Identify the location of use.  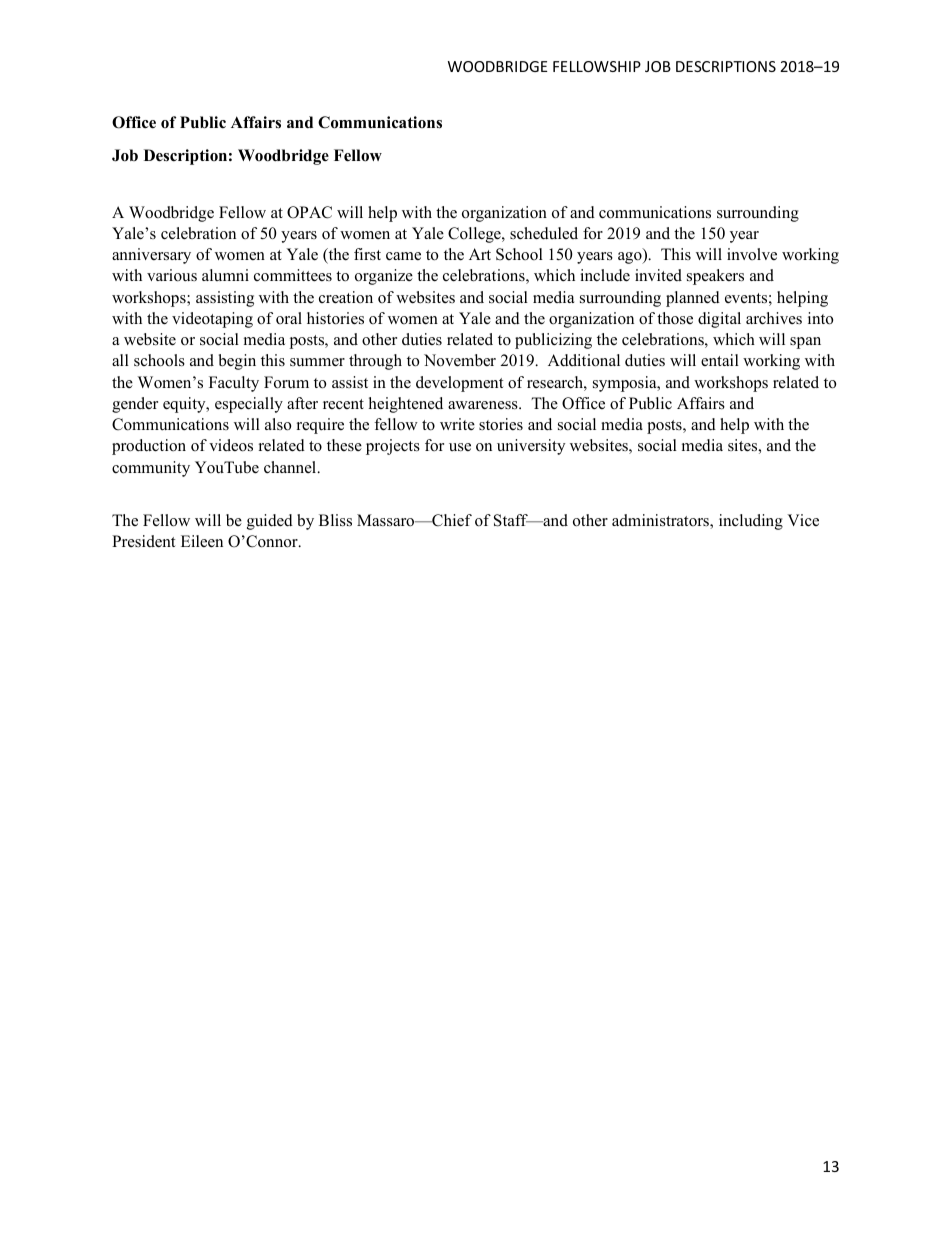
(460, 447).
